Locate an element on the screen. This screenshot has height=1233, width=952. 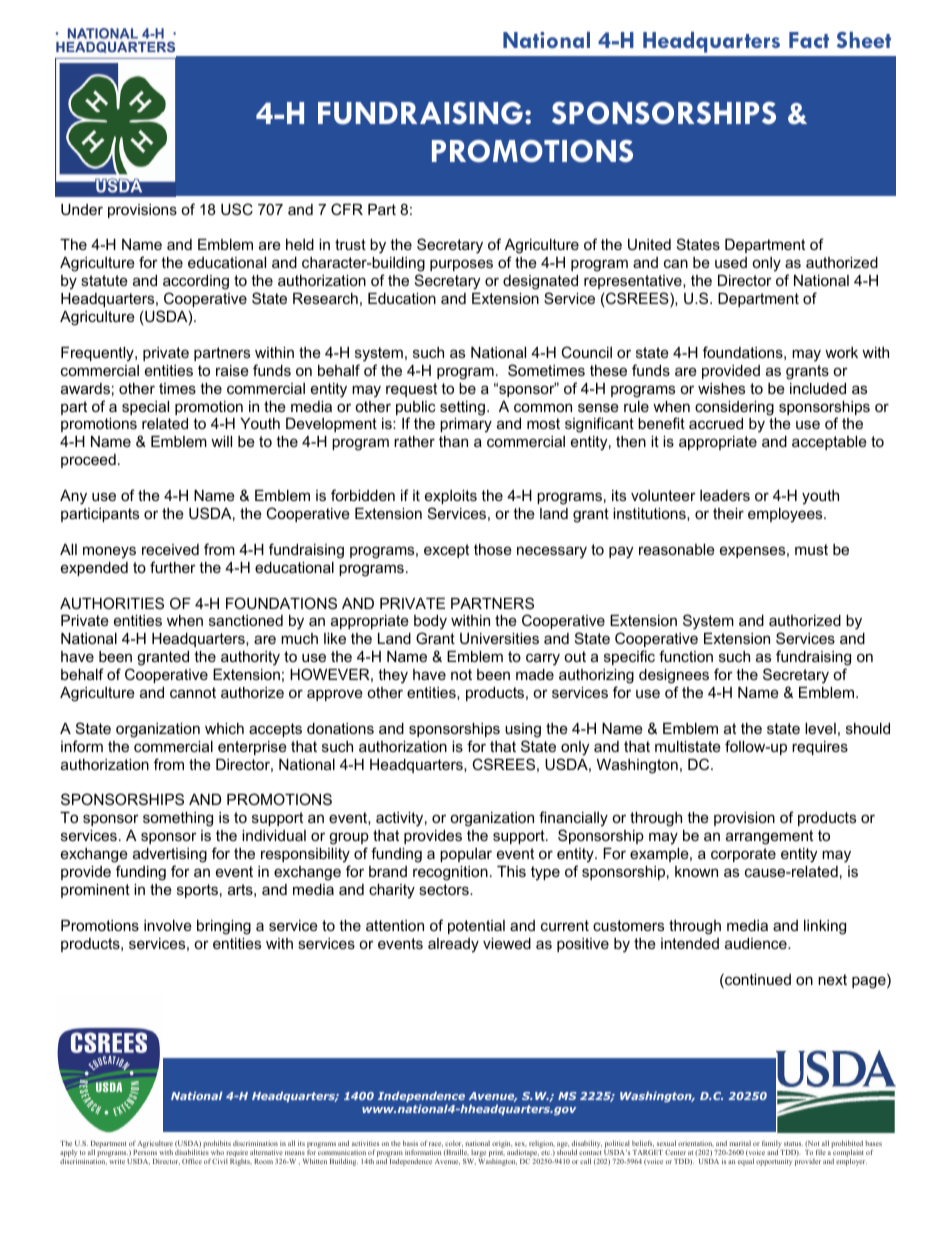
raise is located at coordinates (232, 370).
